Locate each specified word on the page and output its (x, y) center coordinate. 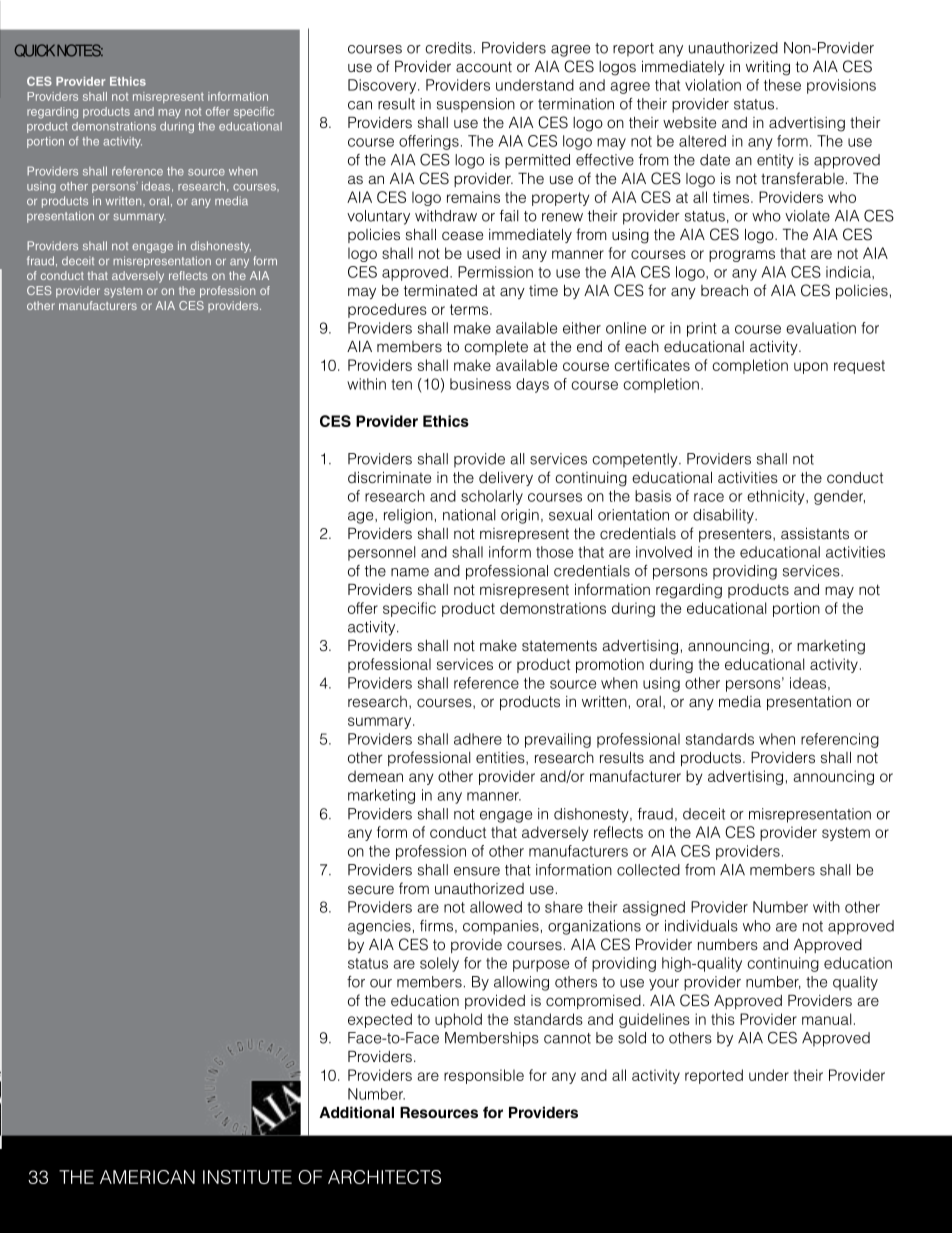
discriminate (389, 477)
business (480, 384)
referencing (840, 740)
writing (768, 68)
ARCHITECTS (384, 1177)
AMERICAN (147, 1177)
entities (501, 758)
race (709, 497)
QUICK (35, 50)
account (484, 67)
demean (375, 776)
